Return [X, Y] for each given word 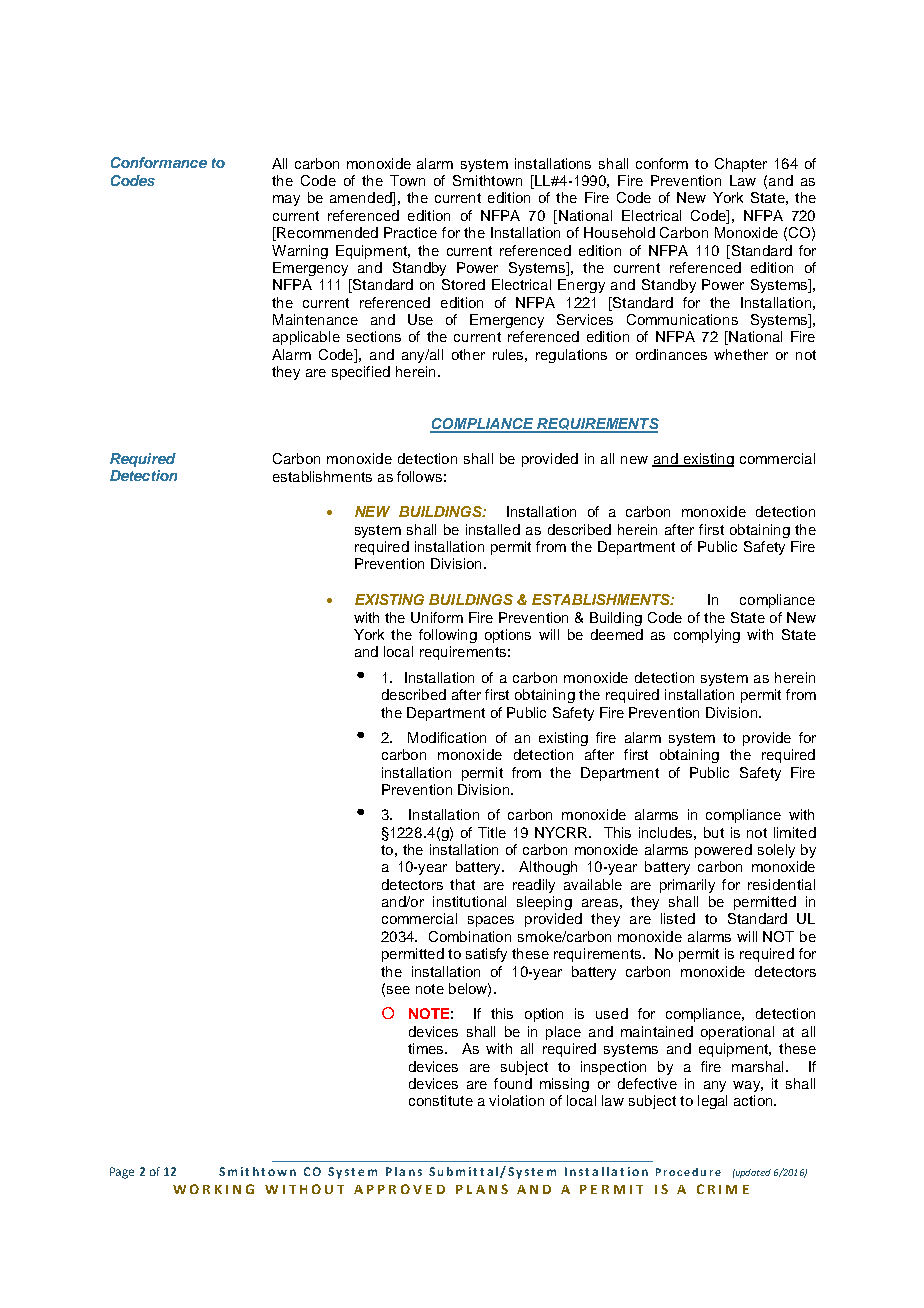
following [448, 636]
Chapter [741, 165]
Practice [410, 232]
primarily [687, 886]
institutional [469, 901]
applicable [306, 338]
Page [122, 1173]
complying [707, 636]
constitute [441, 1100]
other [468, 354]
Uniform [437, 617]
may [286, 200]
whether [741, 354]
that [462, 884]
